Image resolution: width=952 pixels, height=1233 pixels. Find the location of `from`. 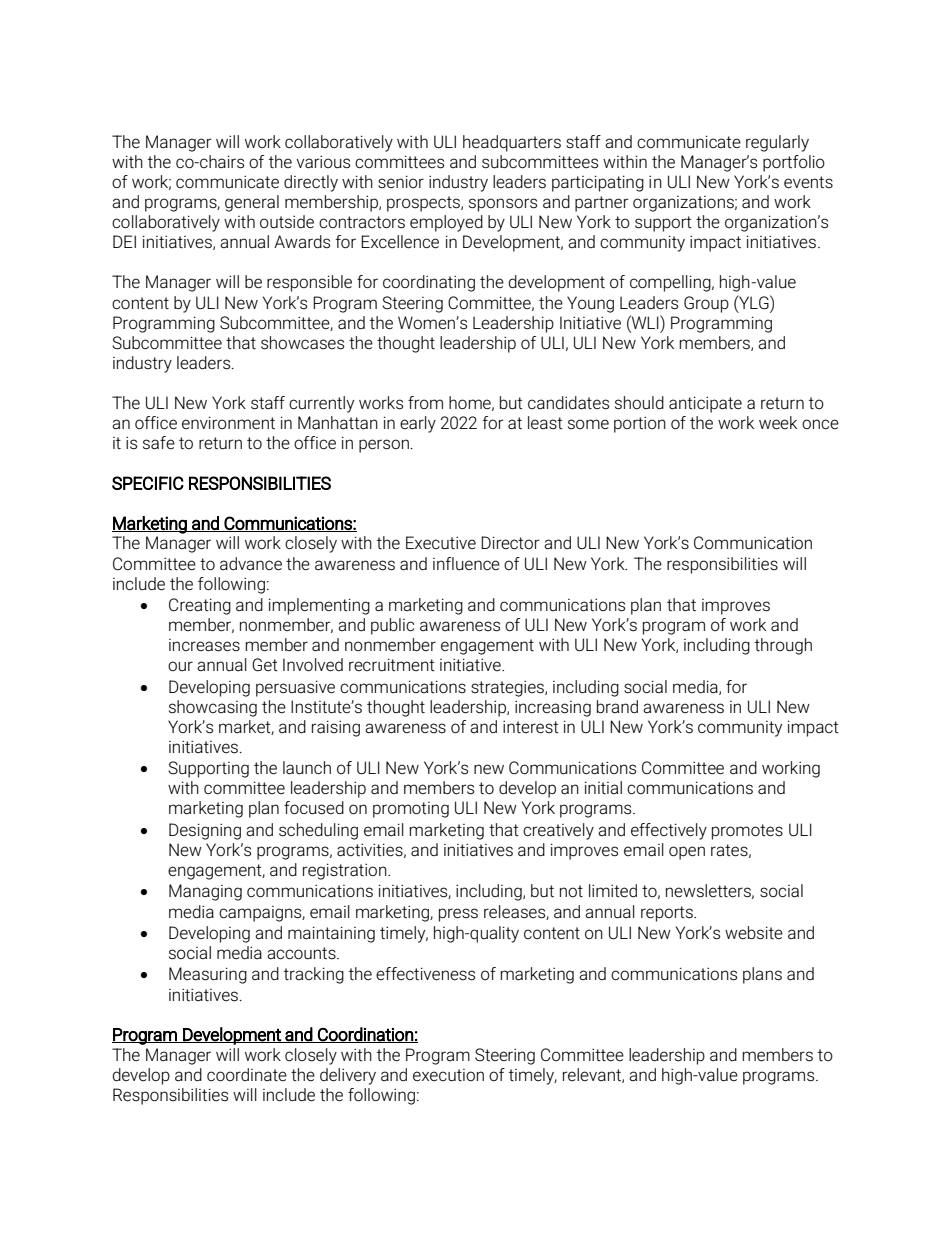

from is located at coordinates (425, 402).
